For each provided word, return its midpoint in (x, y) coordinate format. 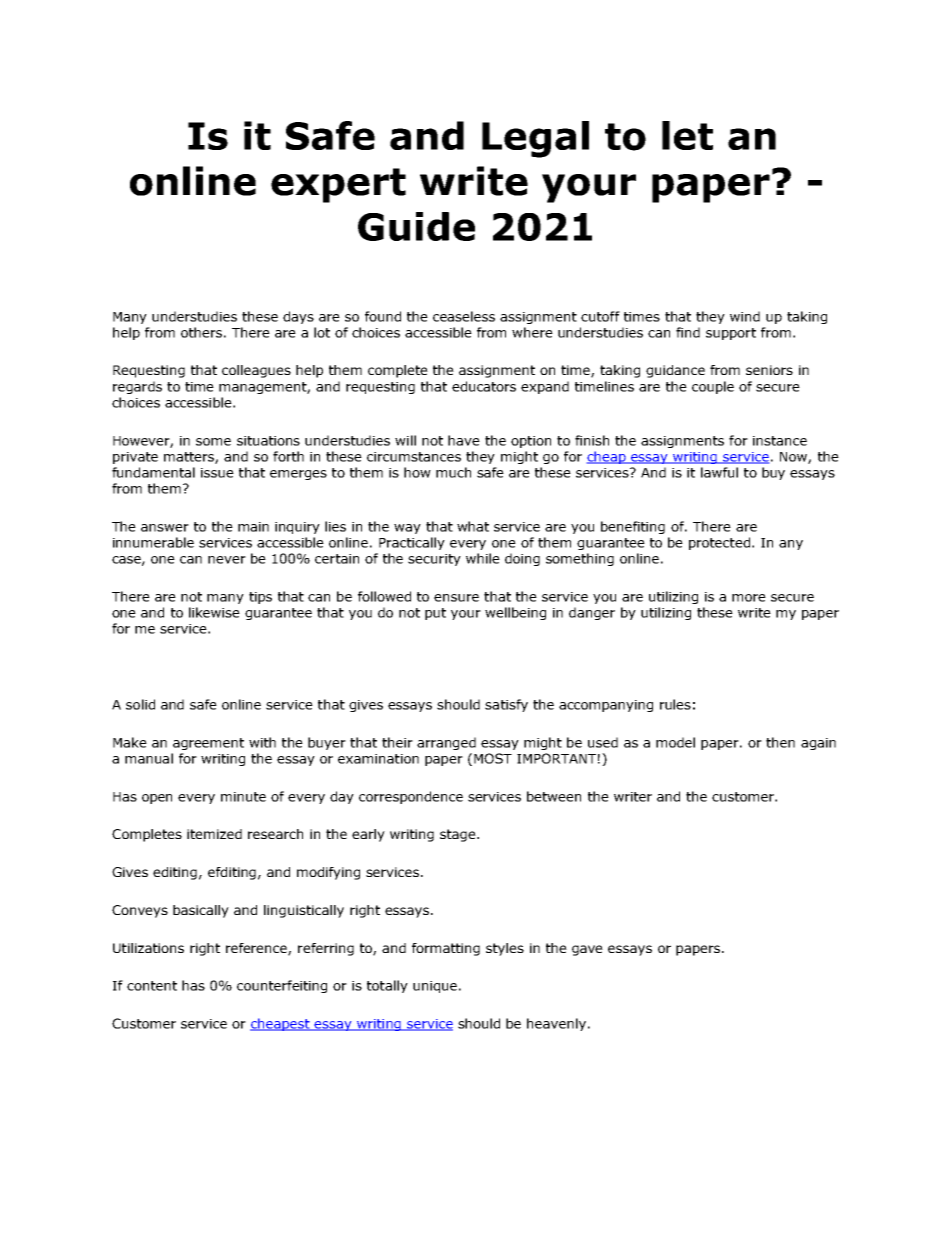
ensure (456, 598)
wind (745, 316)
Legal (535, 139)
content (152, 986)
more (749, 598)
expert (338, 185)
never (227, 560)
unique (435, 987)
